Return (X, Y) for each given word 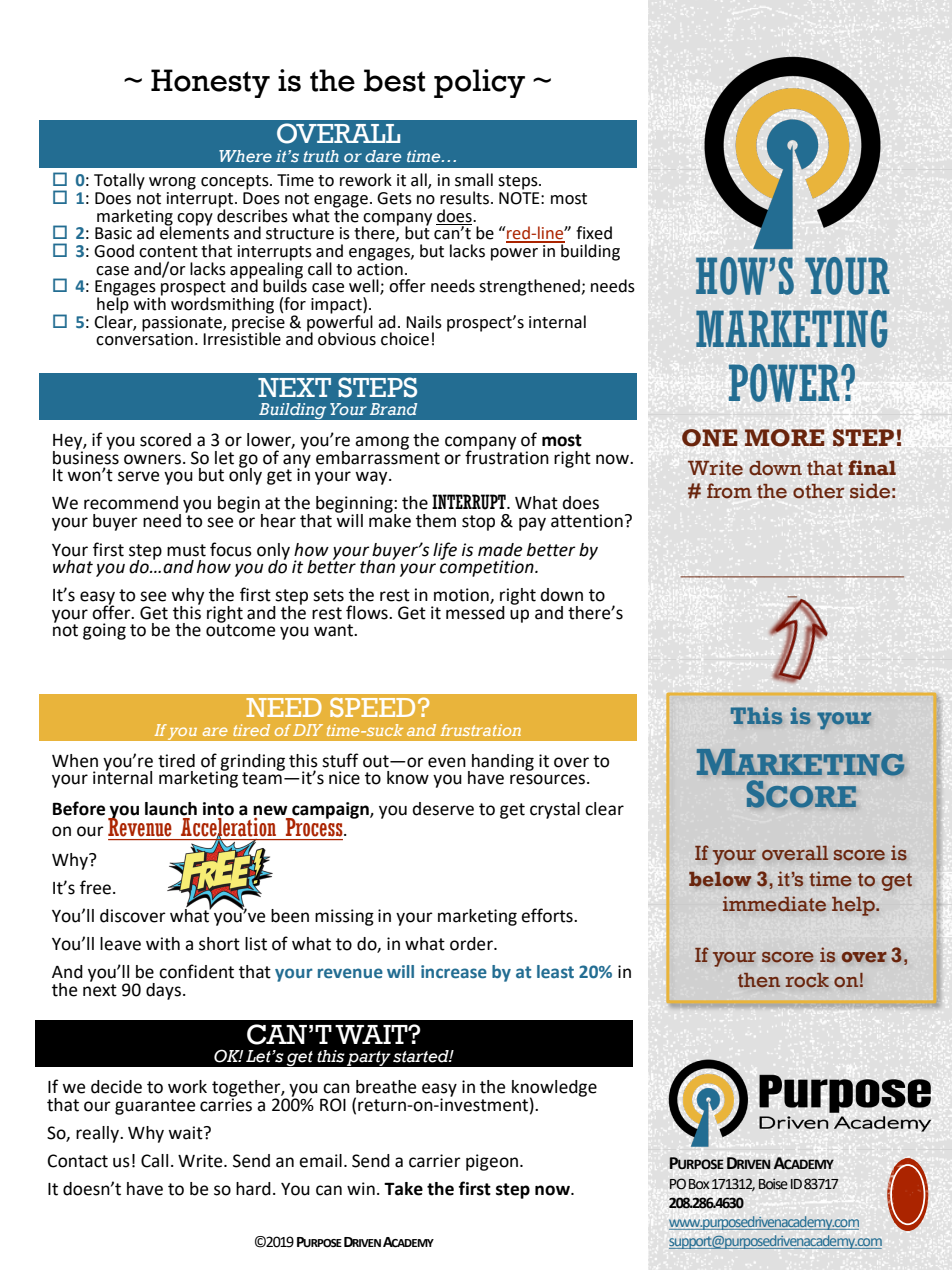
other (818, 491)
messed (475, 611)
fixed (594, 233)
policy (479, 83)
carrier (435, 1161)
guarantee (155, 1107)
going (104, 631)
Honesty (210, 83)
